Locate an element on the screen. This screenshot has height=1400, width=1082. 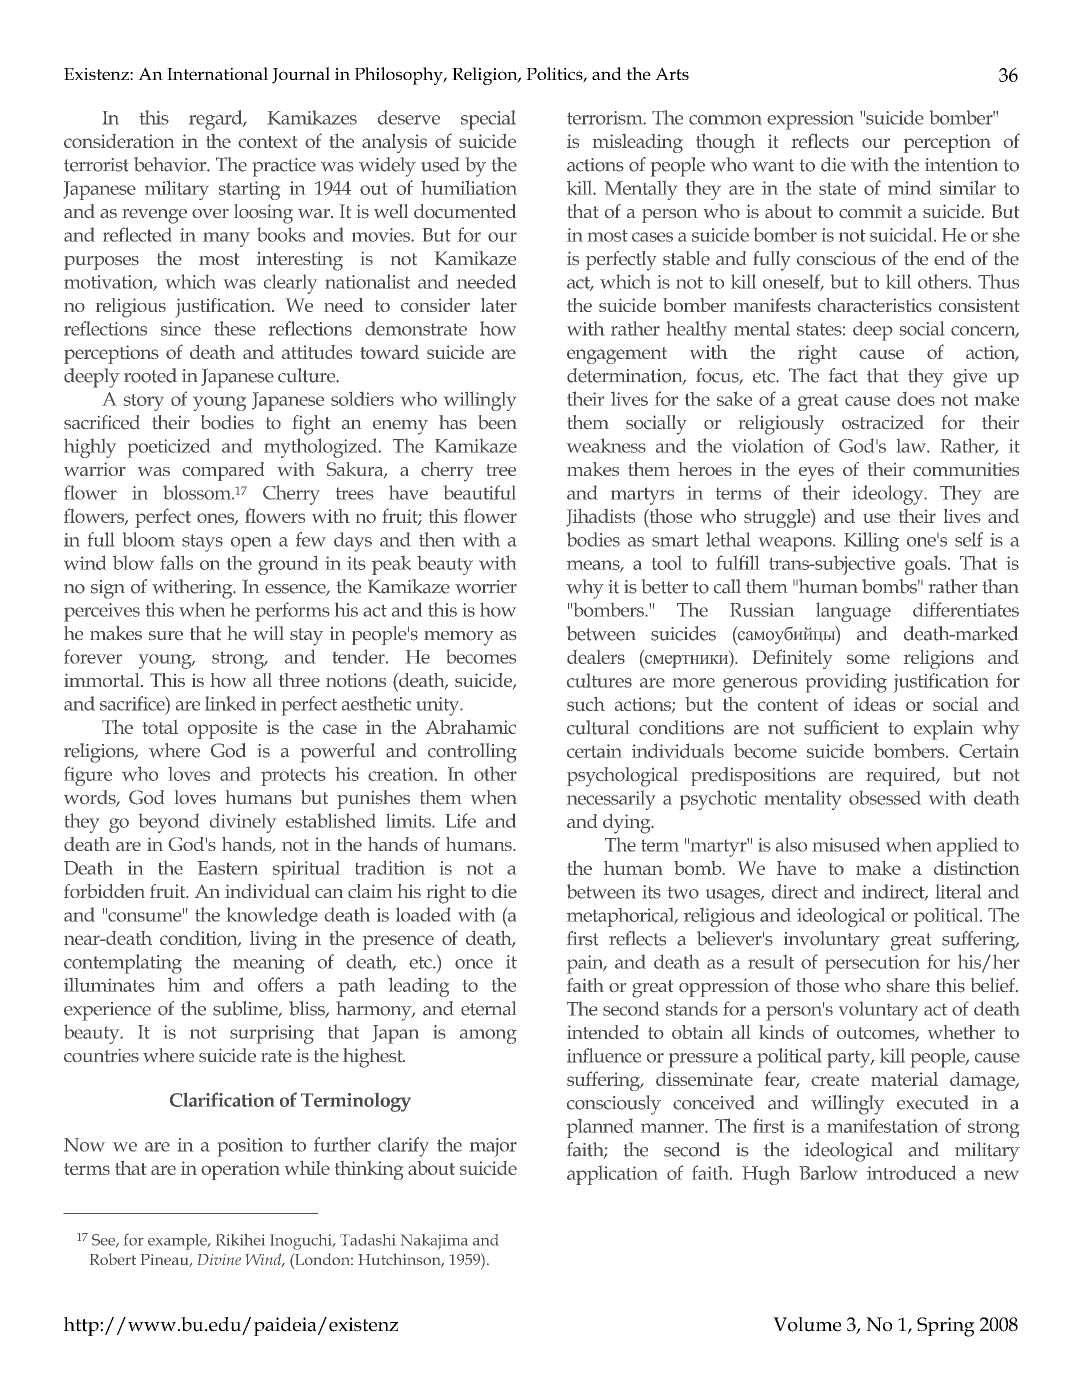
goals is located at coordinates (927, 565).
